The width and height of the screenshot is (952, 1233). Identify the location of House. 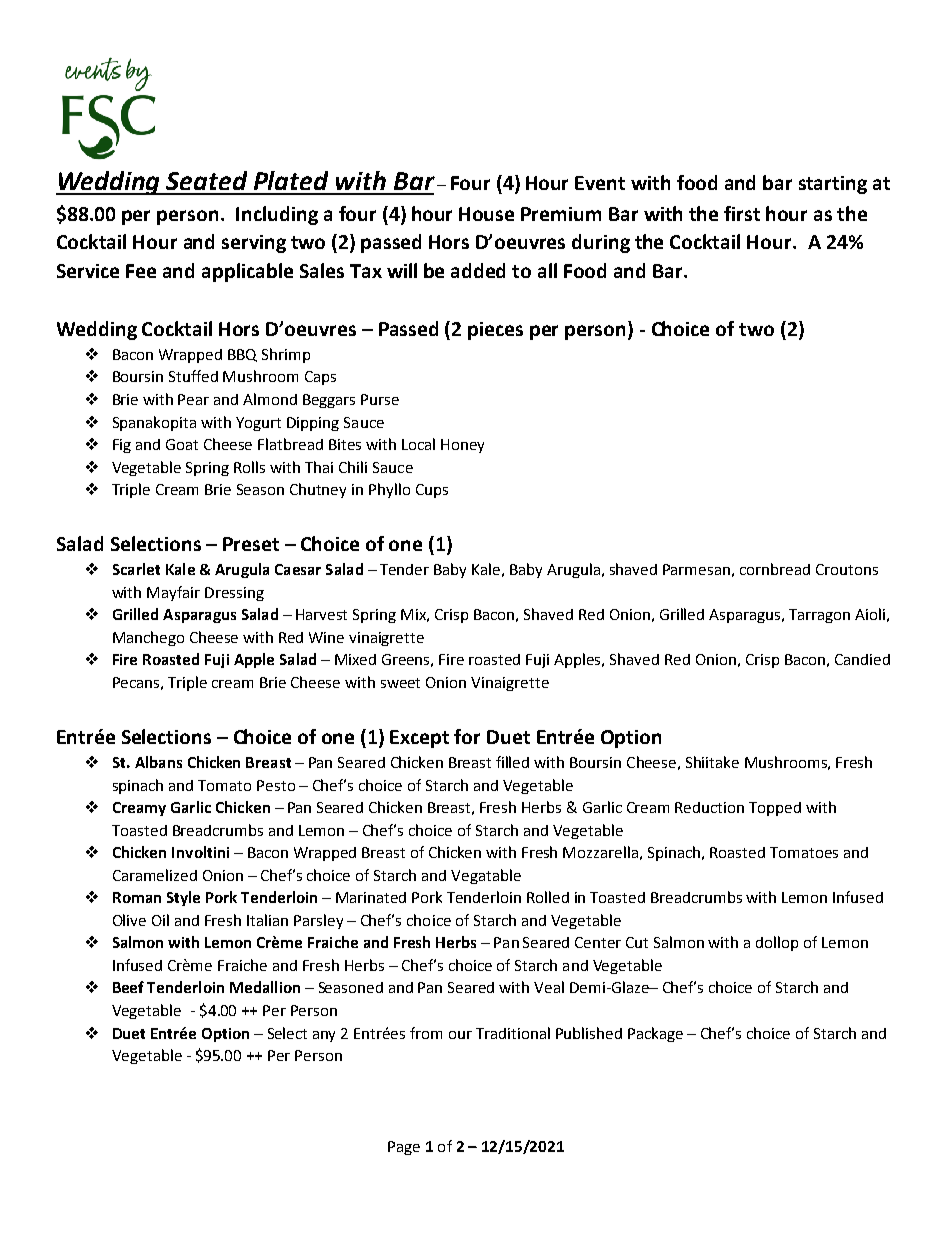
(486, 214).
